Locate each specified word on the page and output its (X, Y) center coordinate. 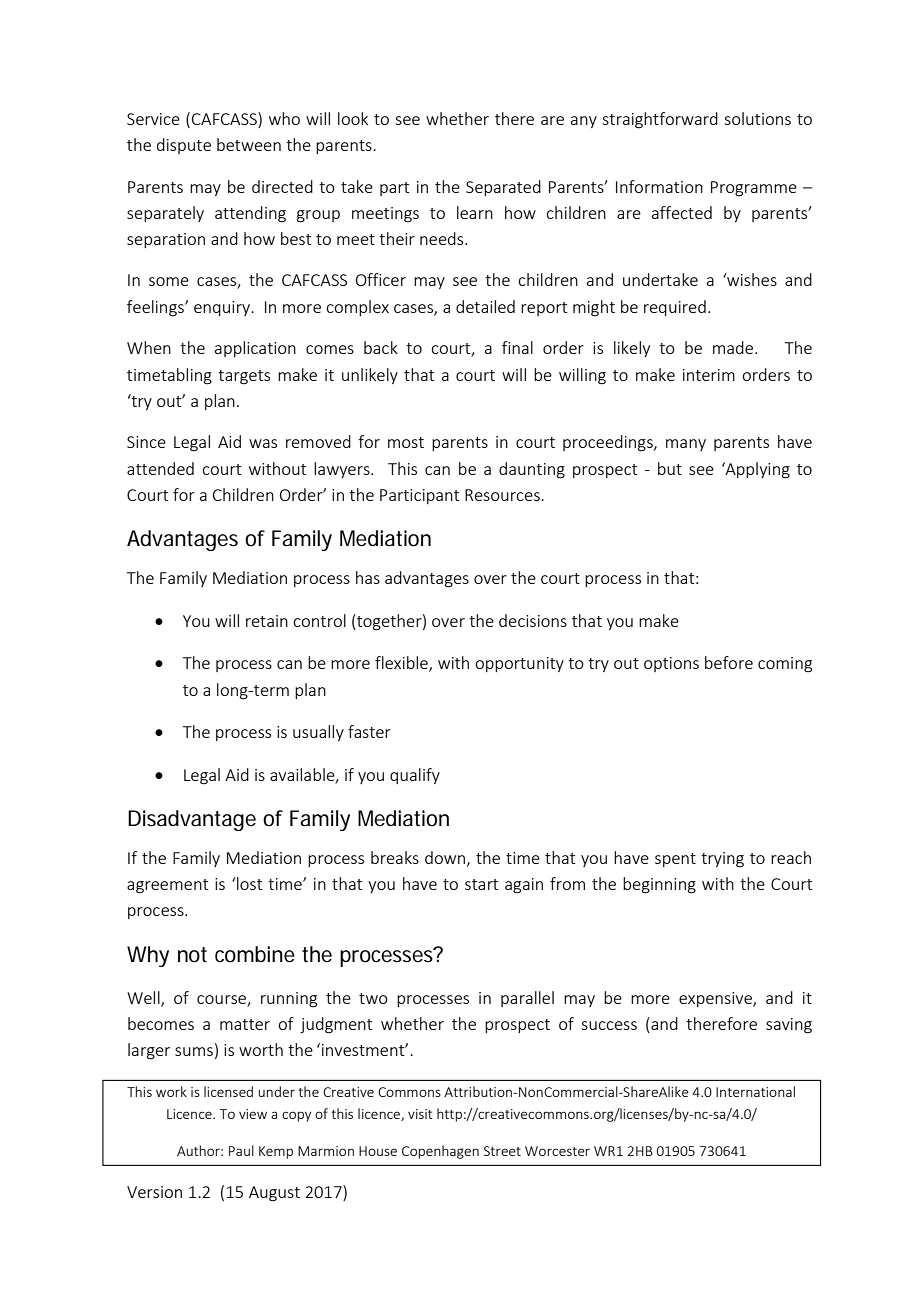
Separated (503, 188)
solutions (757, 118)
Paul (241, 1150)
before (729, 662)
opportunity (519, 664)
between (249, 144)
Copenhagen (440, 1152)
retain (267, 621)
